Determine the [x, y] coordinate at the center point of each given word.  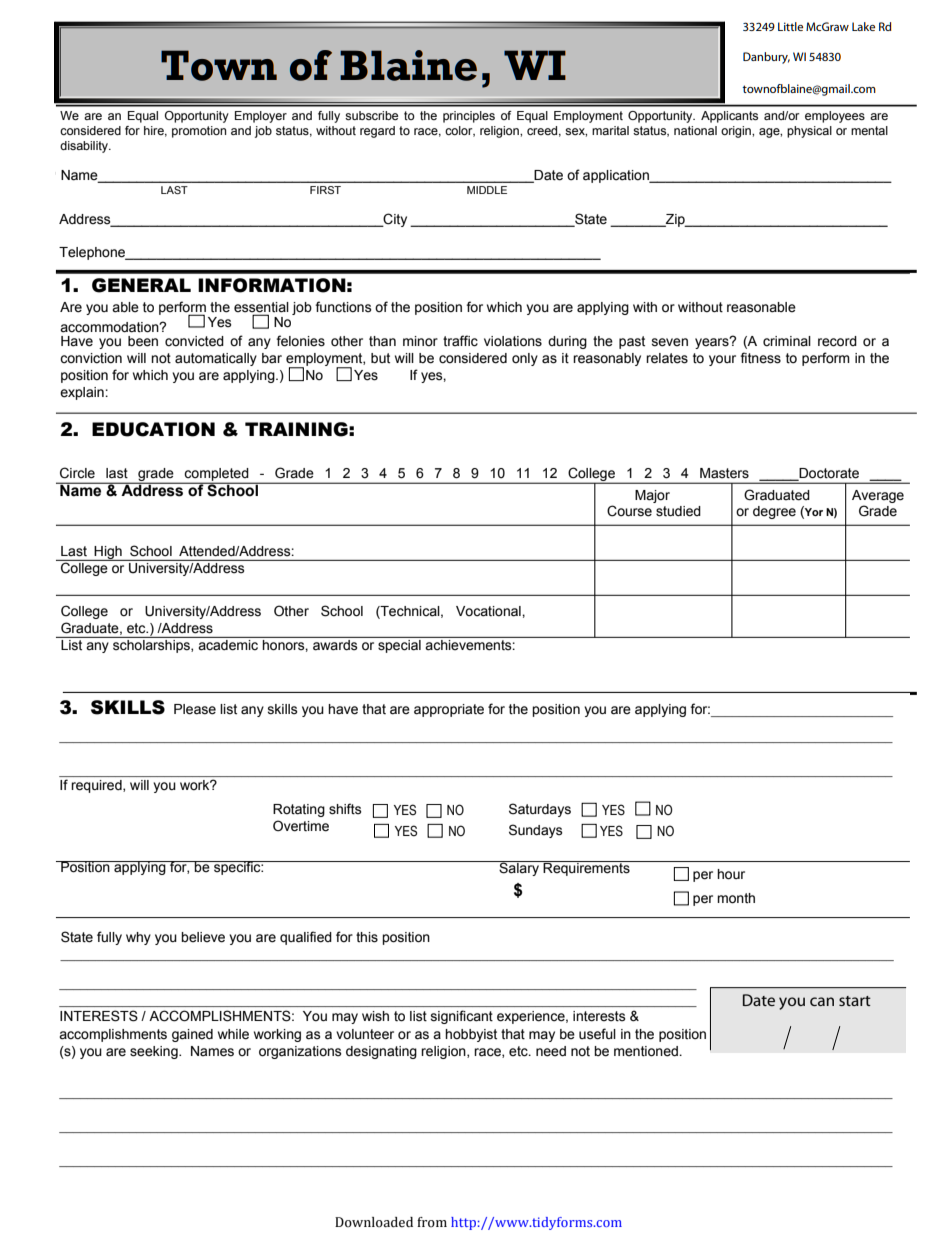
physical [809, 132]
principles [469, 117]
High [108, 553]
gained [192, 1035]
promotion [199, 132]
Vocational [489, 611]
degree [774, 512]
